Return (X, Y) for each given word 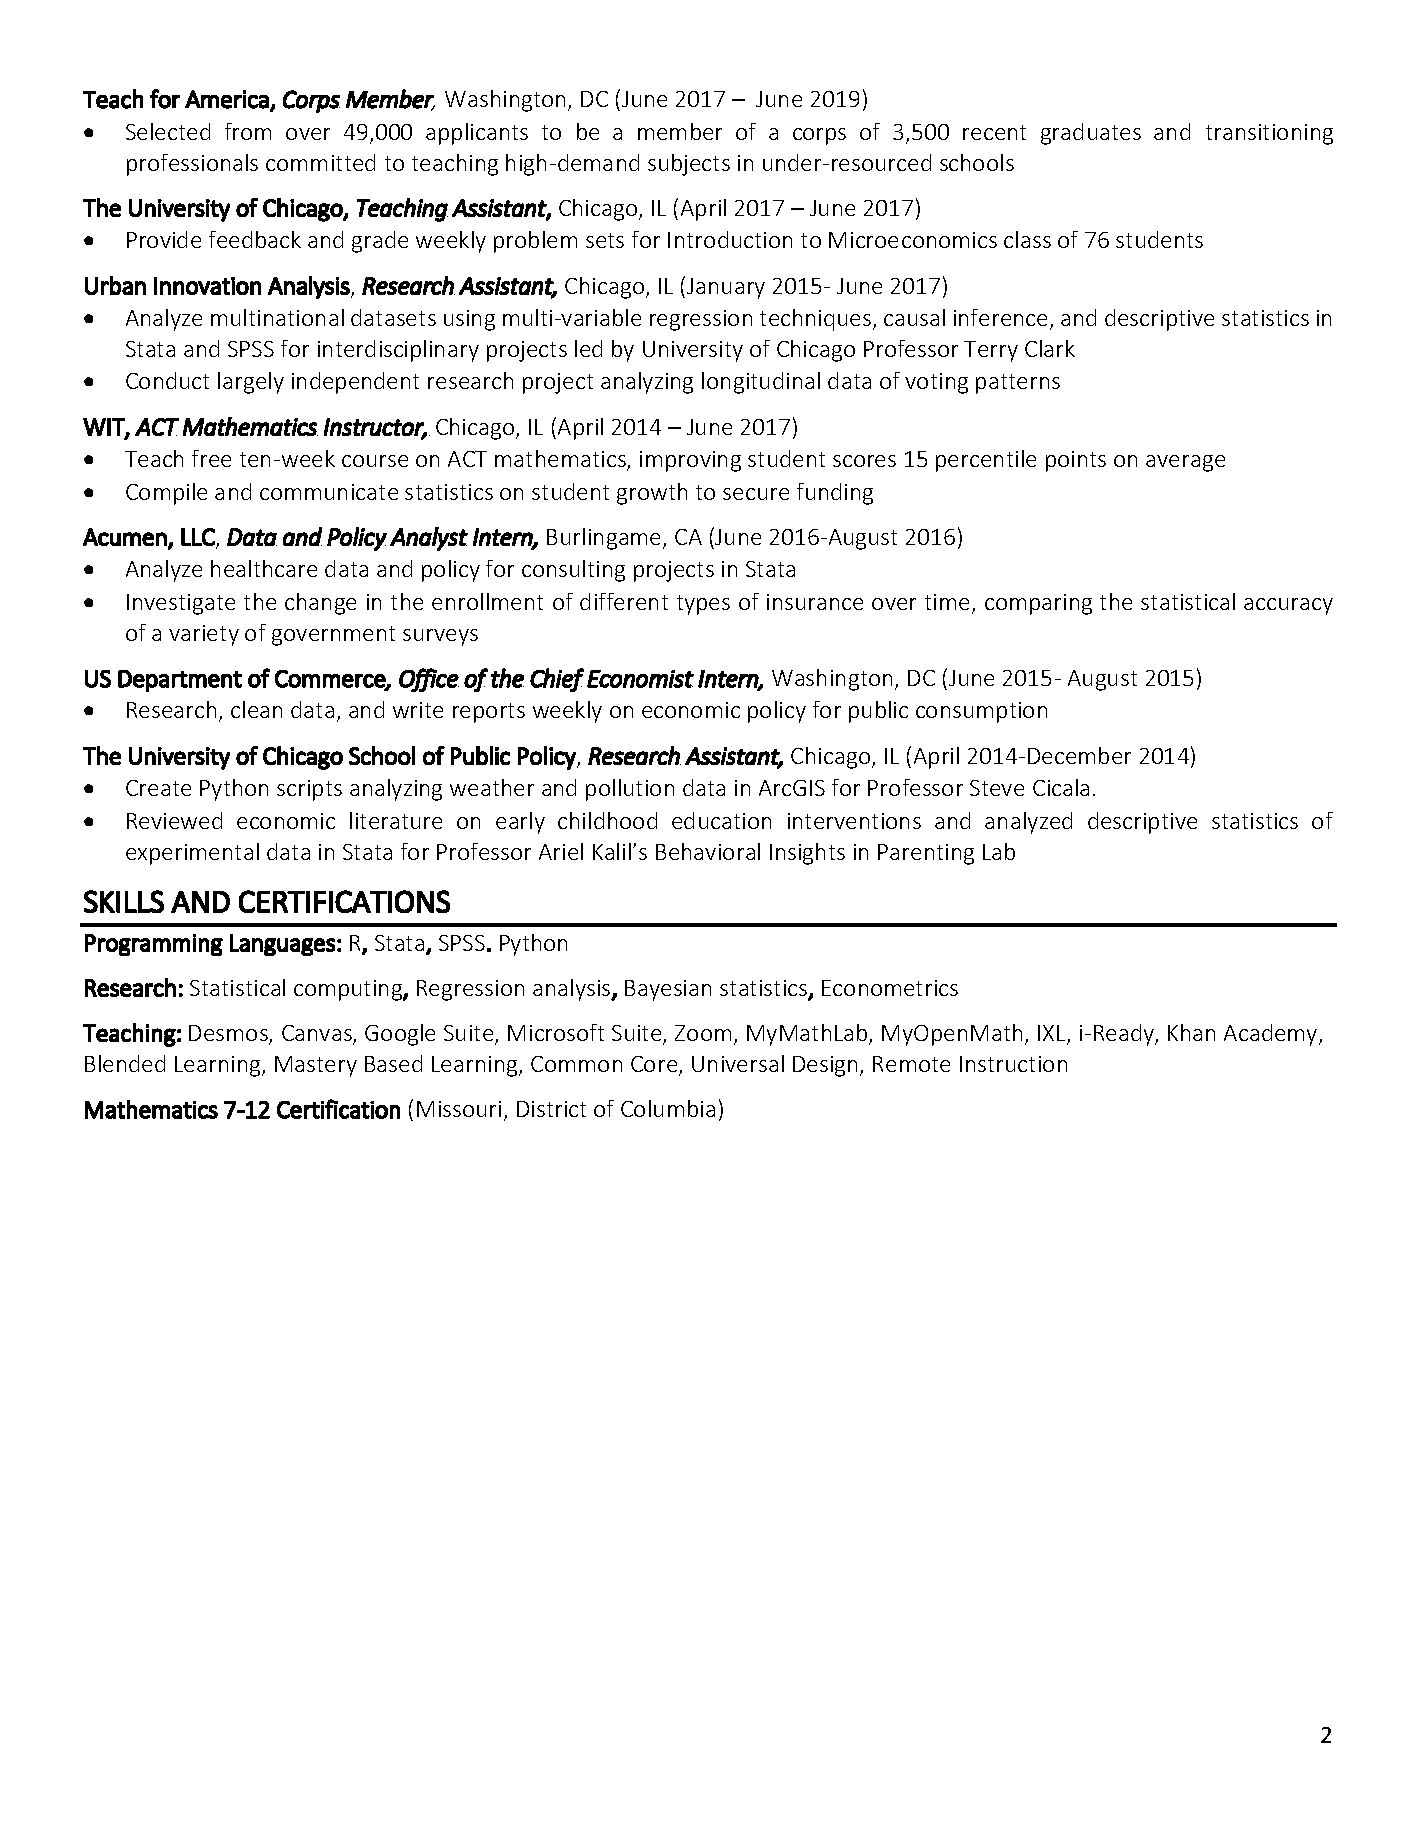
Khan (1191, 1032)
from (248, 131)
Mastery (316, 1066)
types (703, 605)
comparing (1038, 604)
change (320, 604)
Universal (738, 1063)
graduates (1091, 134)
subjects (689, 165)
